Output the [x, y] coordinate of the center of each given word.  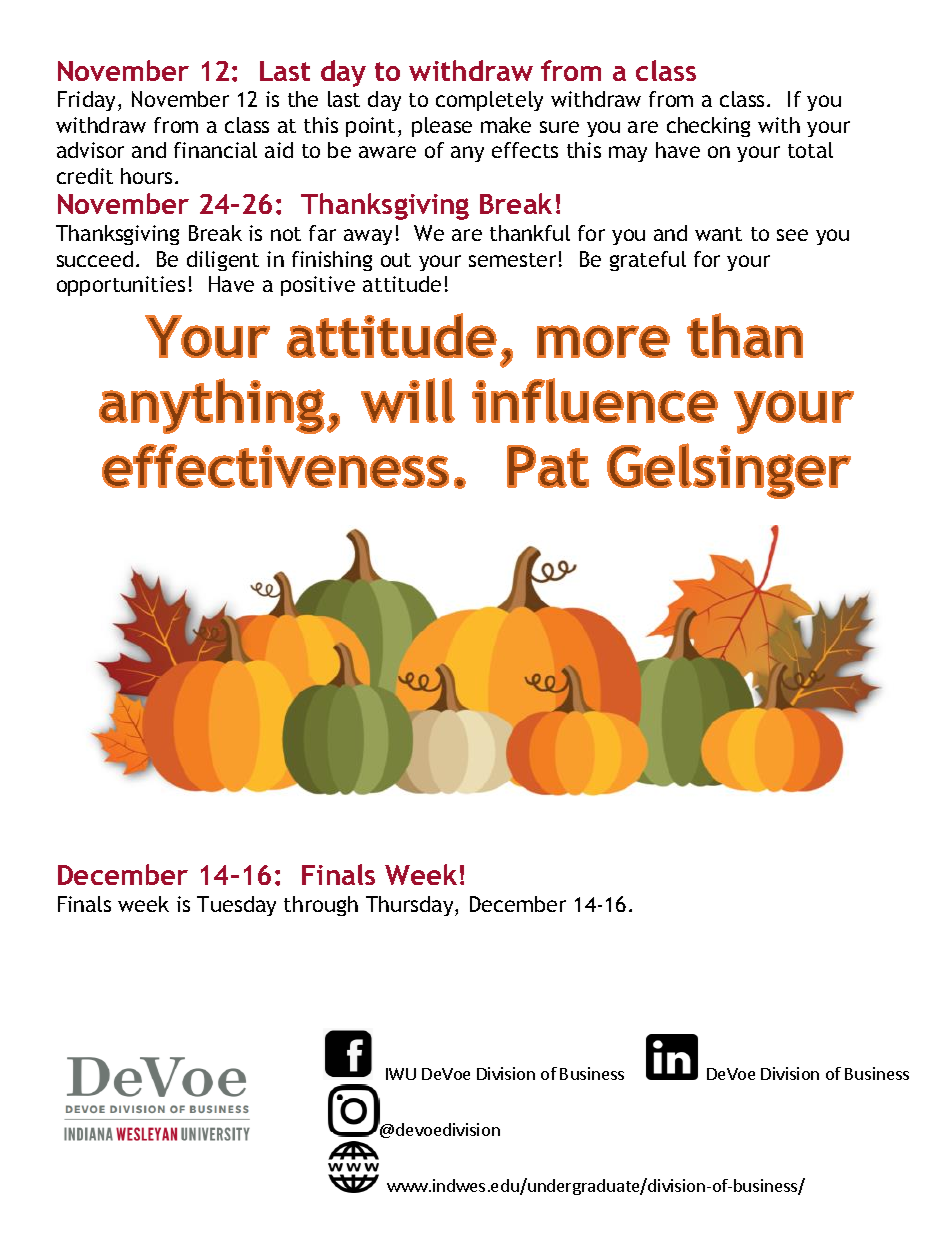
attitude [402, 284]
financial [215, 150]
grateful [648, 261]
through [321, 906]
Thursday [411, 906]
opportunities [121, 286]
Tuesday [236, 906]
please [442, 127]
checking [708, 127]
